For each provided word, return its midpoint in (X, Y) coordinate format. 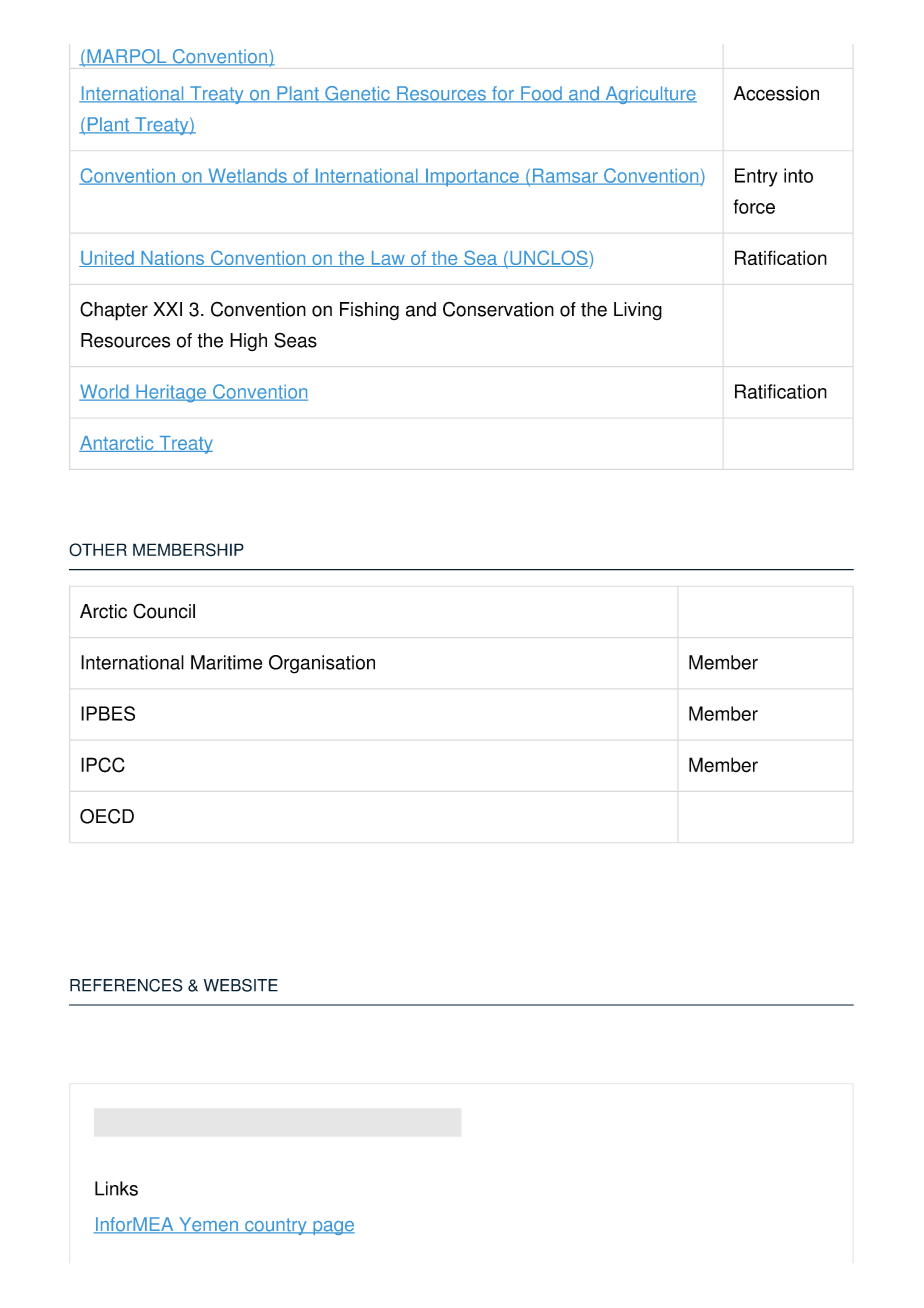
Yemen (208, 1225)
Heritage (171, 393)
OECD (107, 816)
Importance (472, 177)
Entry (756, 177)
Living (638, 311)
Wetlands (247, 176)
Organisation (322, 664)
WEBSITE (241, 985)
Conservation (498, 309)
